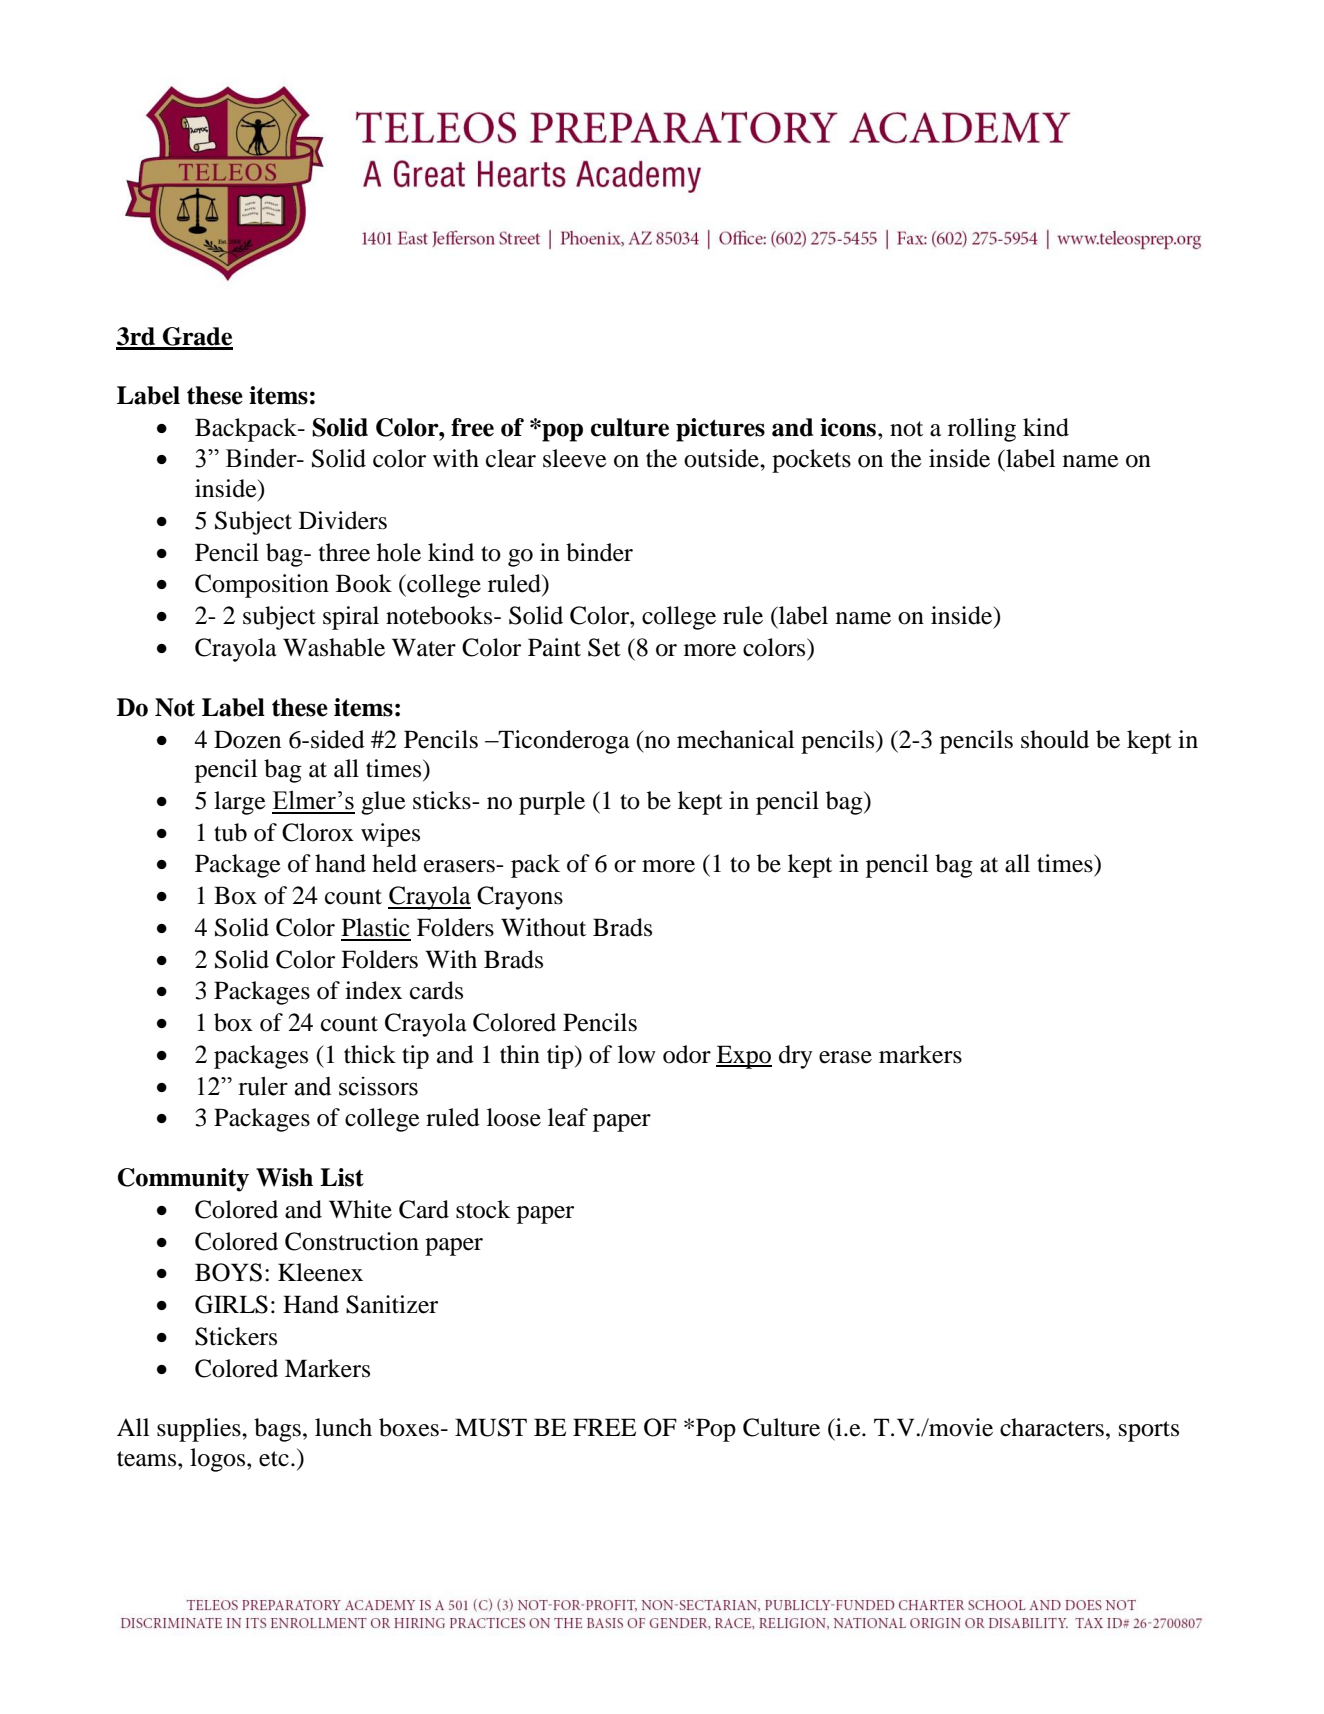  I want to click on low, so click(637, 1054).
